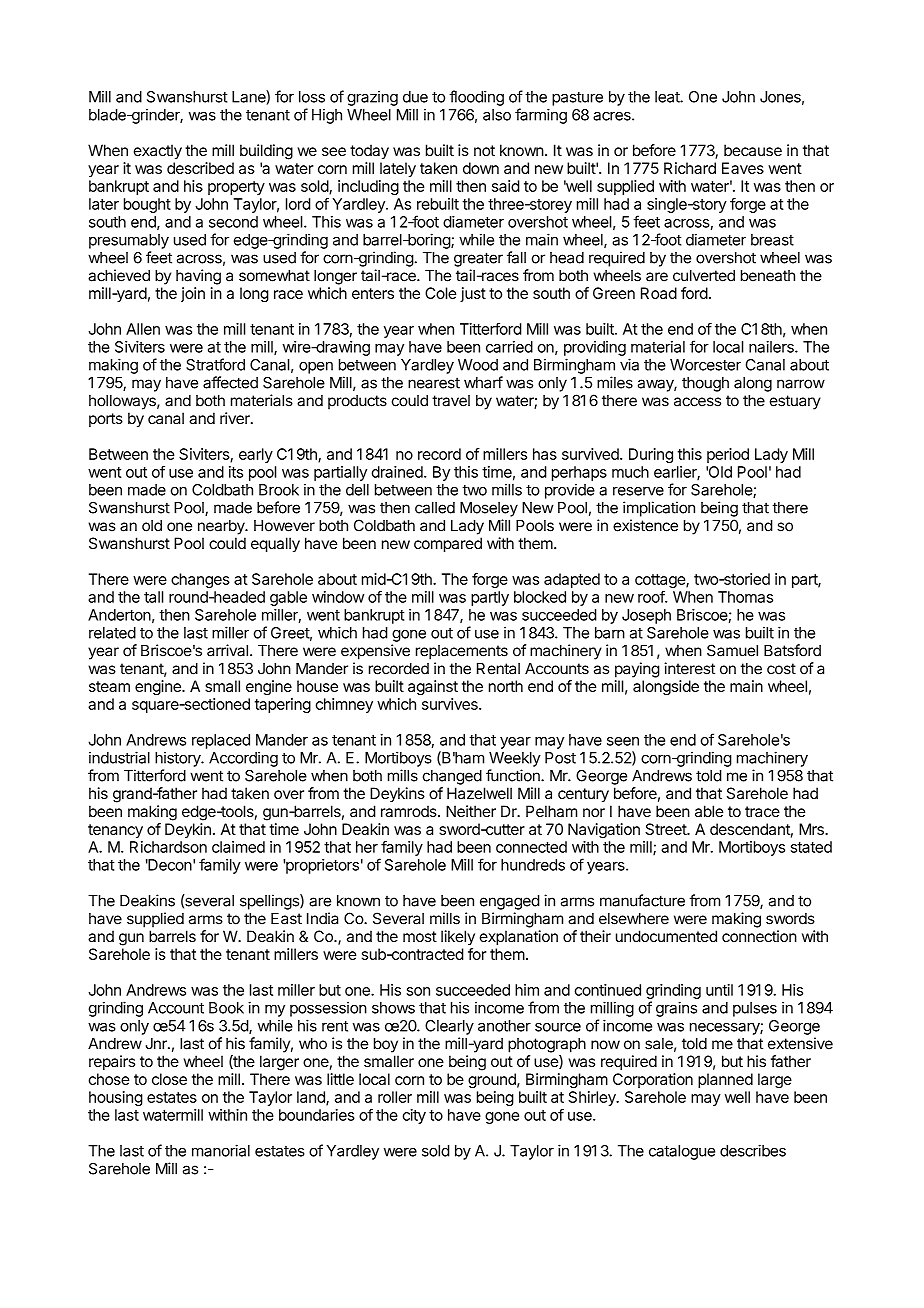 The image size is (924, 1308). What do you see at coordinates (158, 152) in the page?
I see `exactly` at bounding box center [158, 152].
